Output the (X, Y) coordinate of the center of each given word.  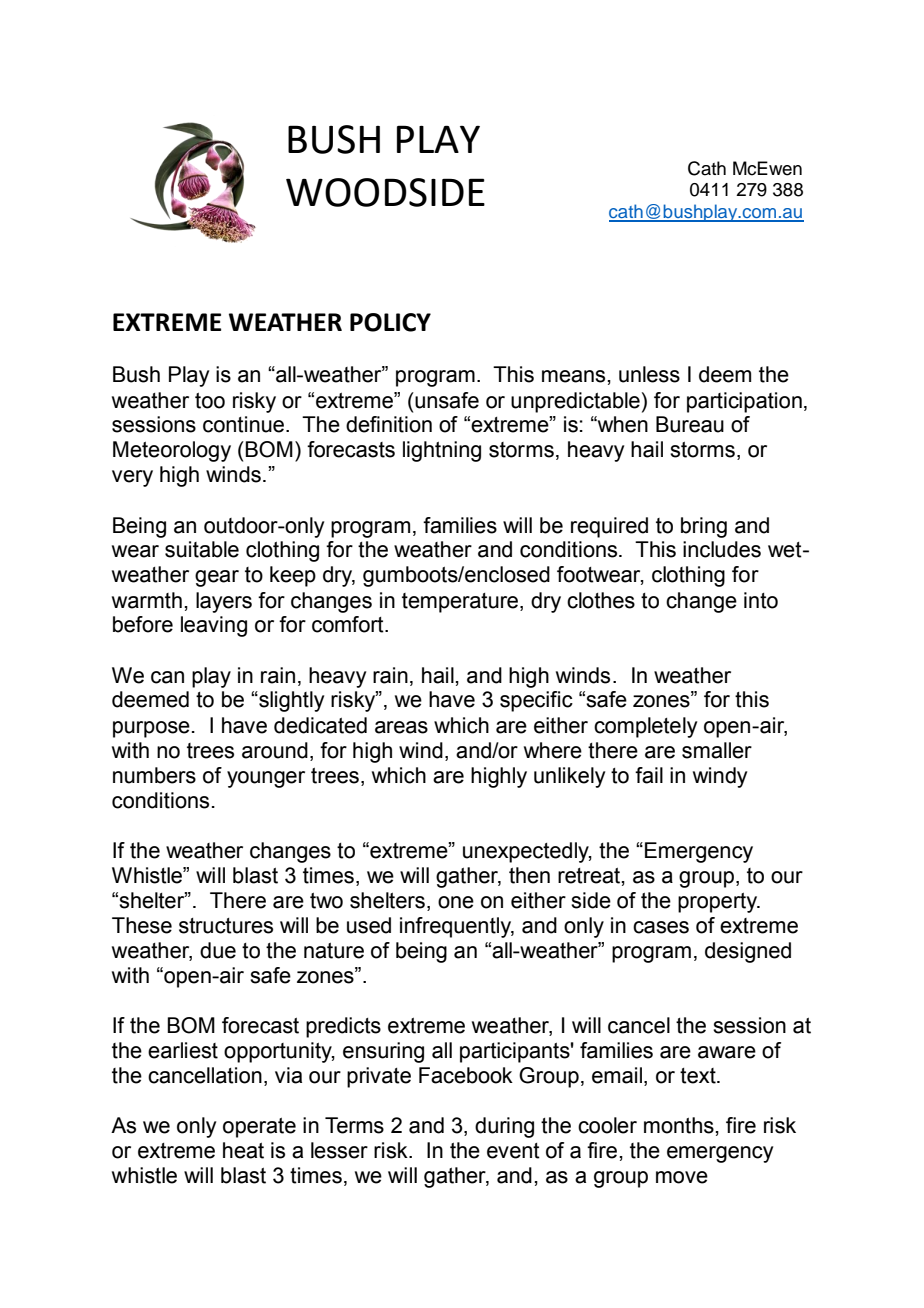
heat (243, 1150)
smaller (717, 750)
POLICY (390, 322)
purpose (151, 729)
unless (649, 374)
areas (401, 727)
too (210, 400)
